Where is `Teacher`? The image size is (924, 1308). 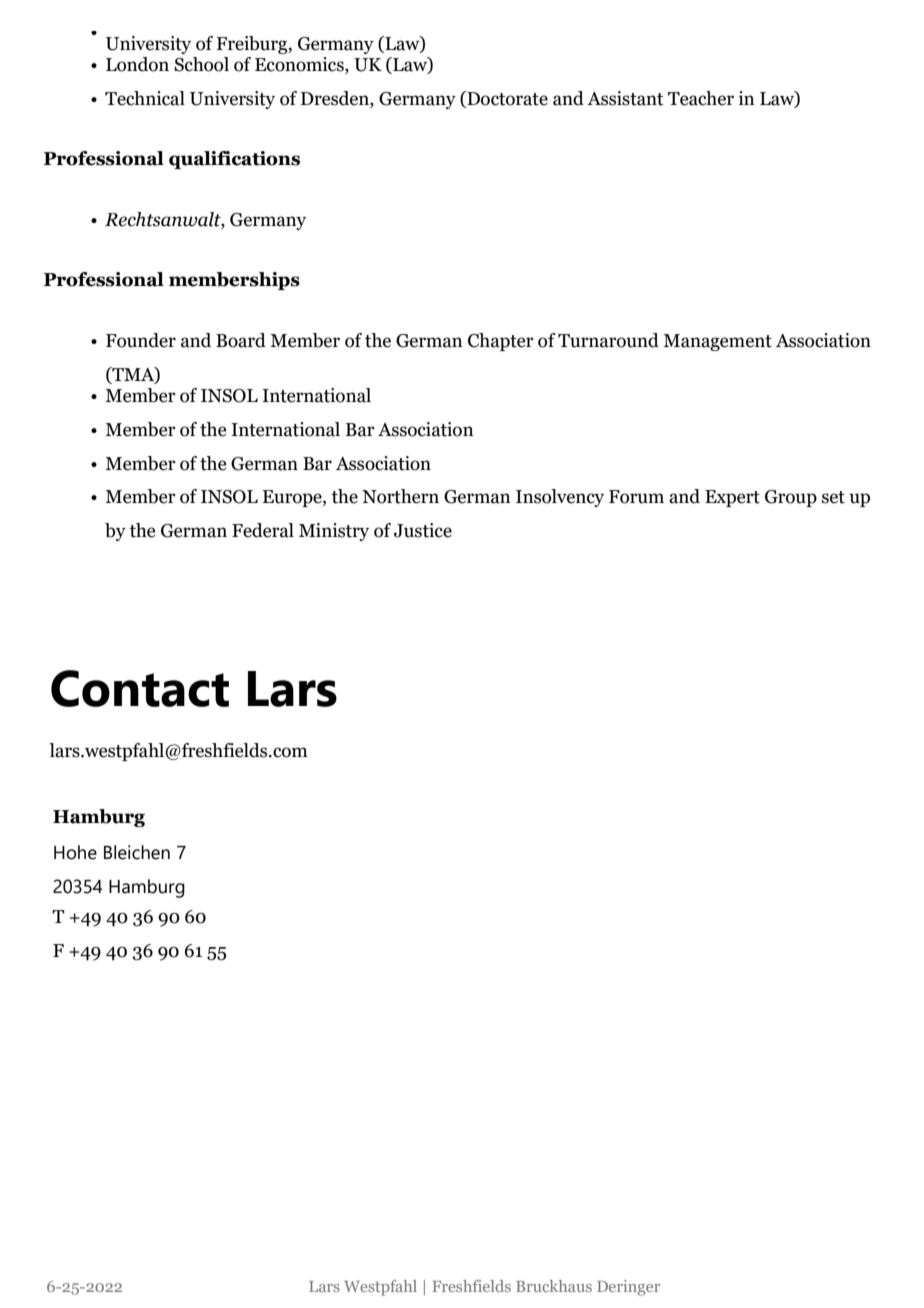
Teacher is located at coordinates (701, 98).
